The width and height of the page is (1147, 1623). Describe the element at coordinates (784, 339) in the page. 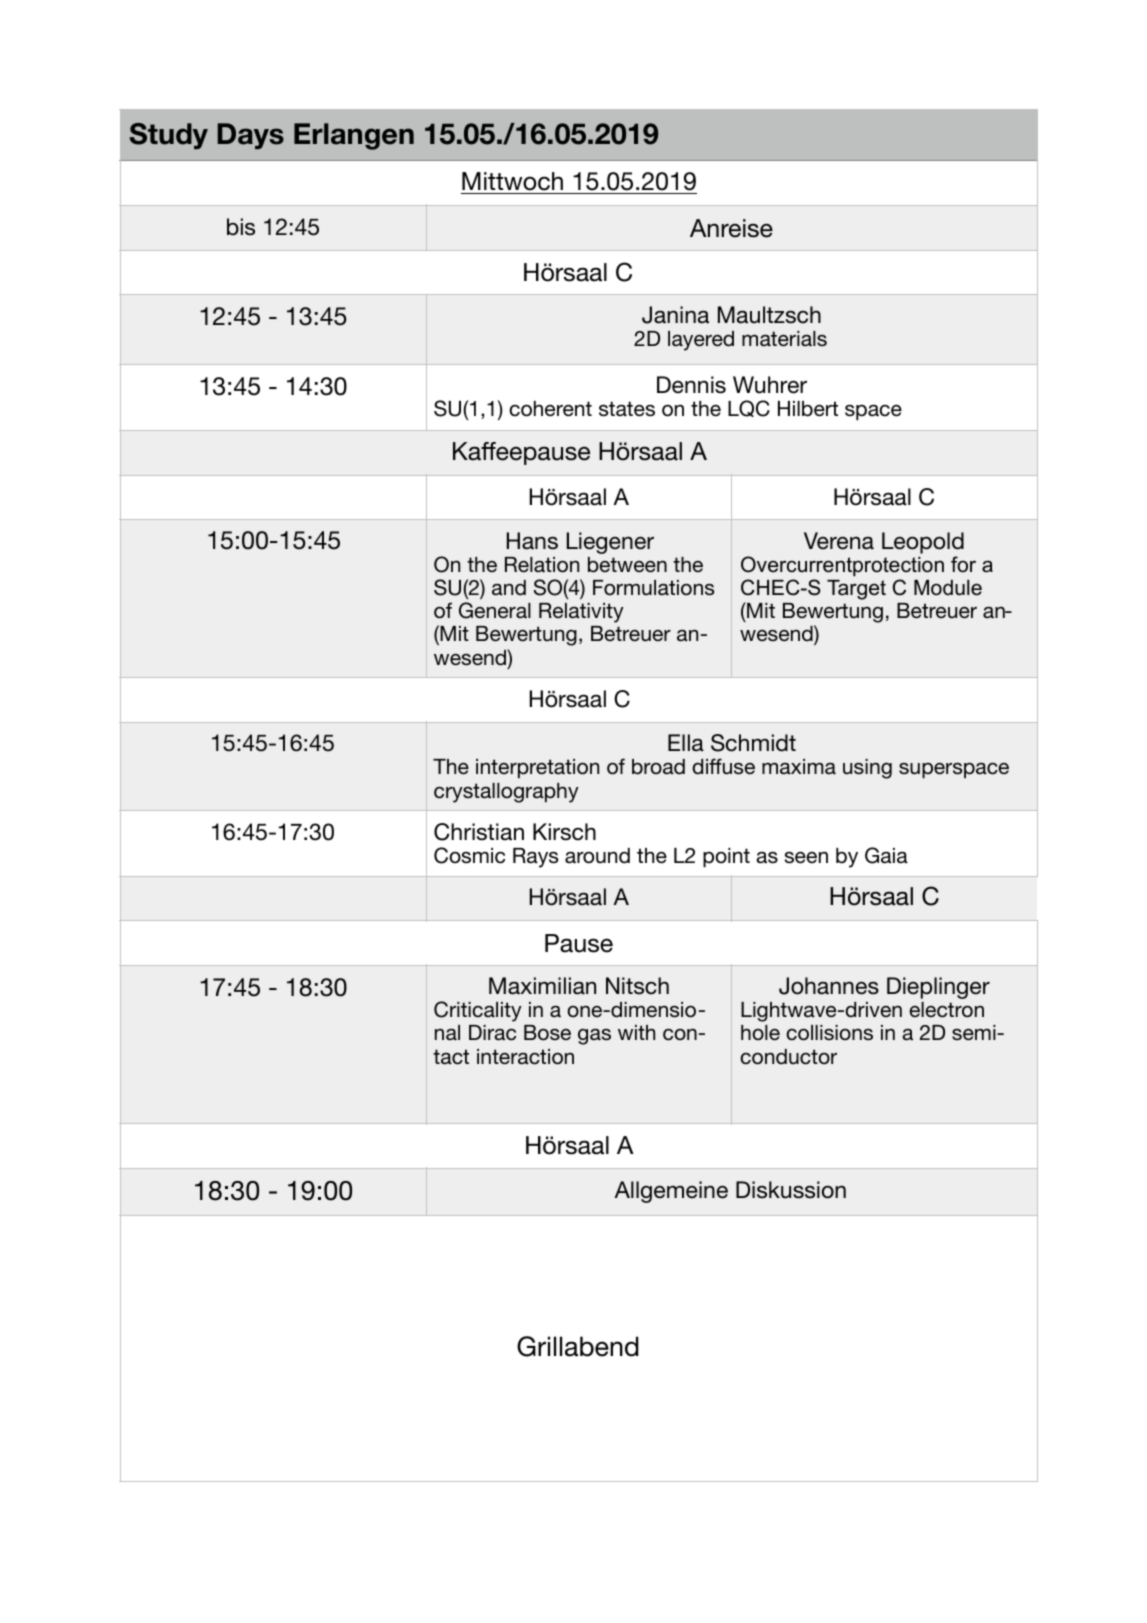

I see `materials` at that location.
